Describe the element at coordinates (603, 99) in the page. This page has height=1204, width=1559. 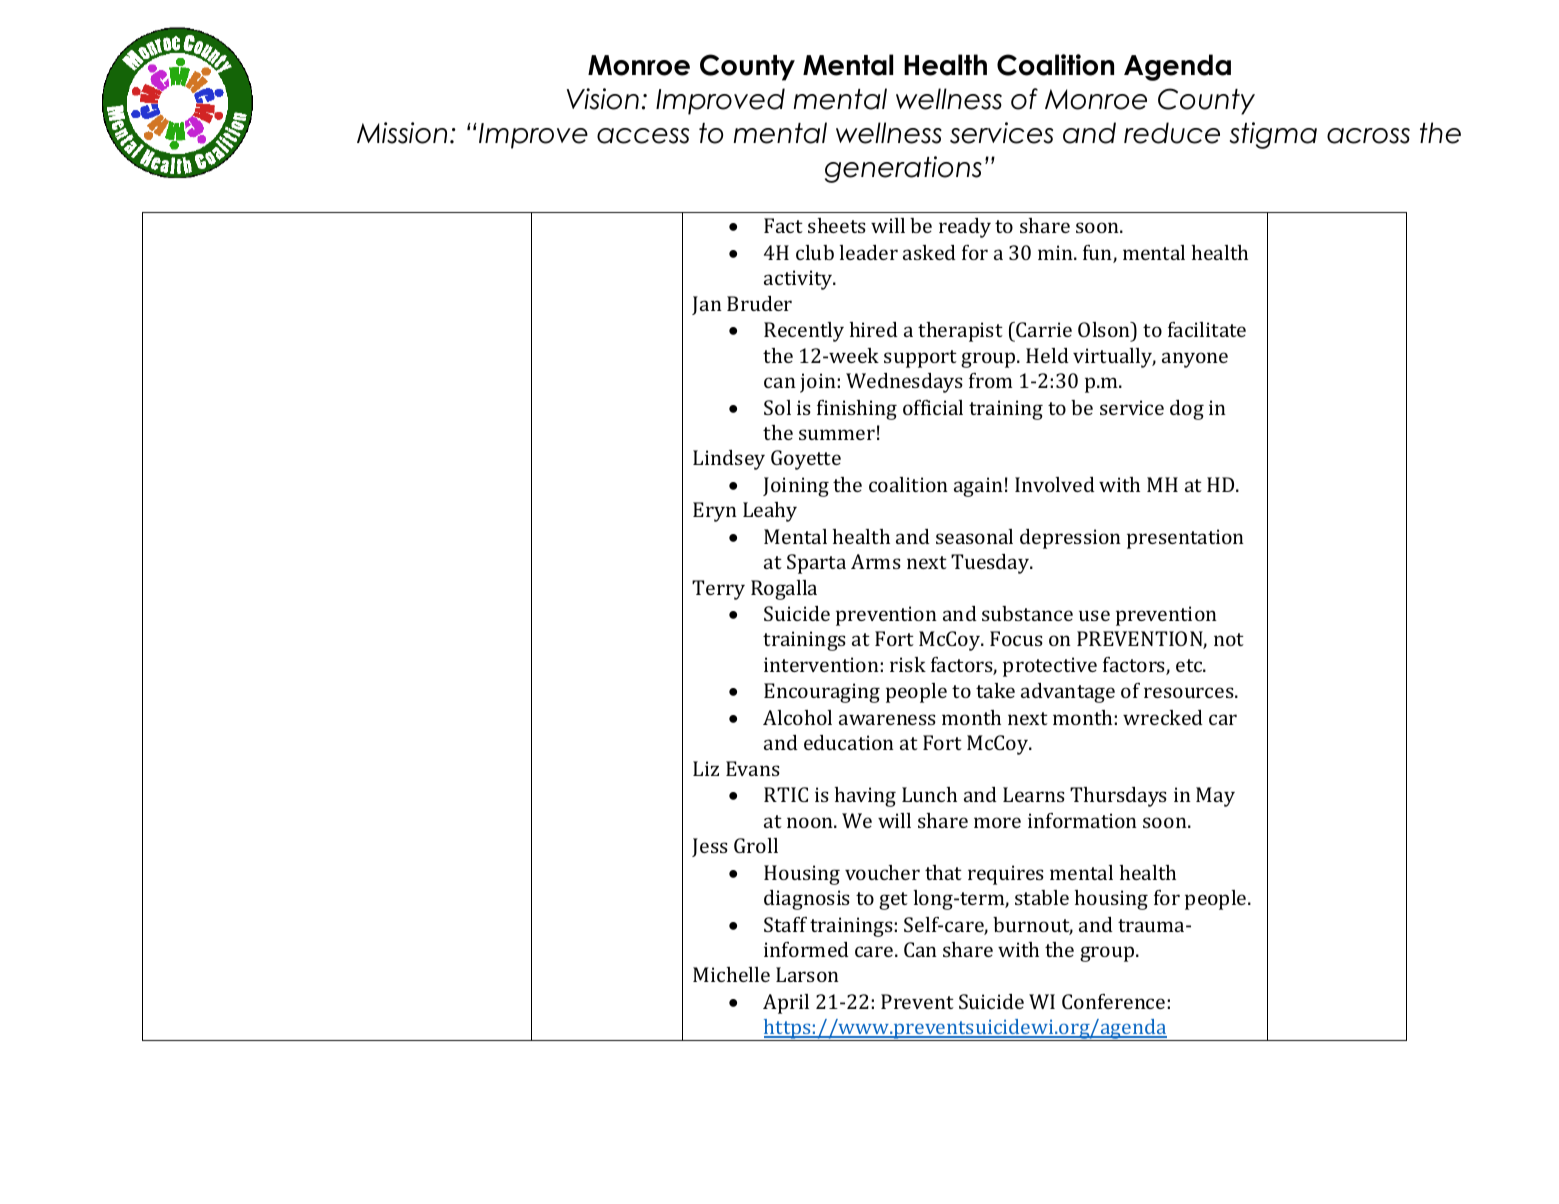
I see `Vision` at that location.
